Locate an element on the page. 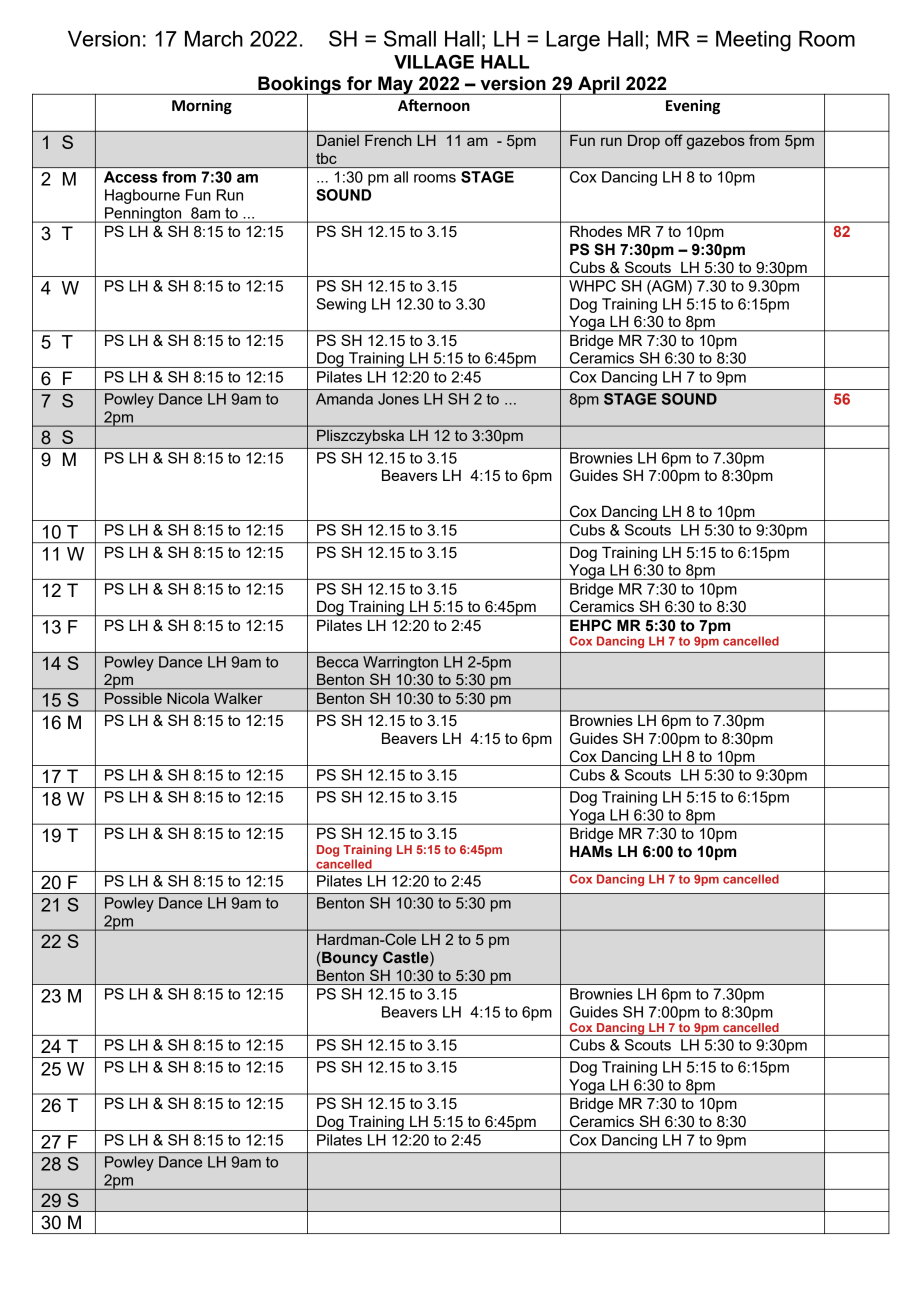  Evening is located at coordinates (693, 107).
